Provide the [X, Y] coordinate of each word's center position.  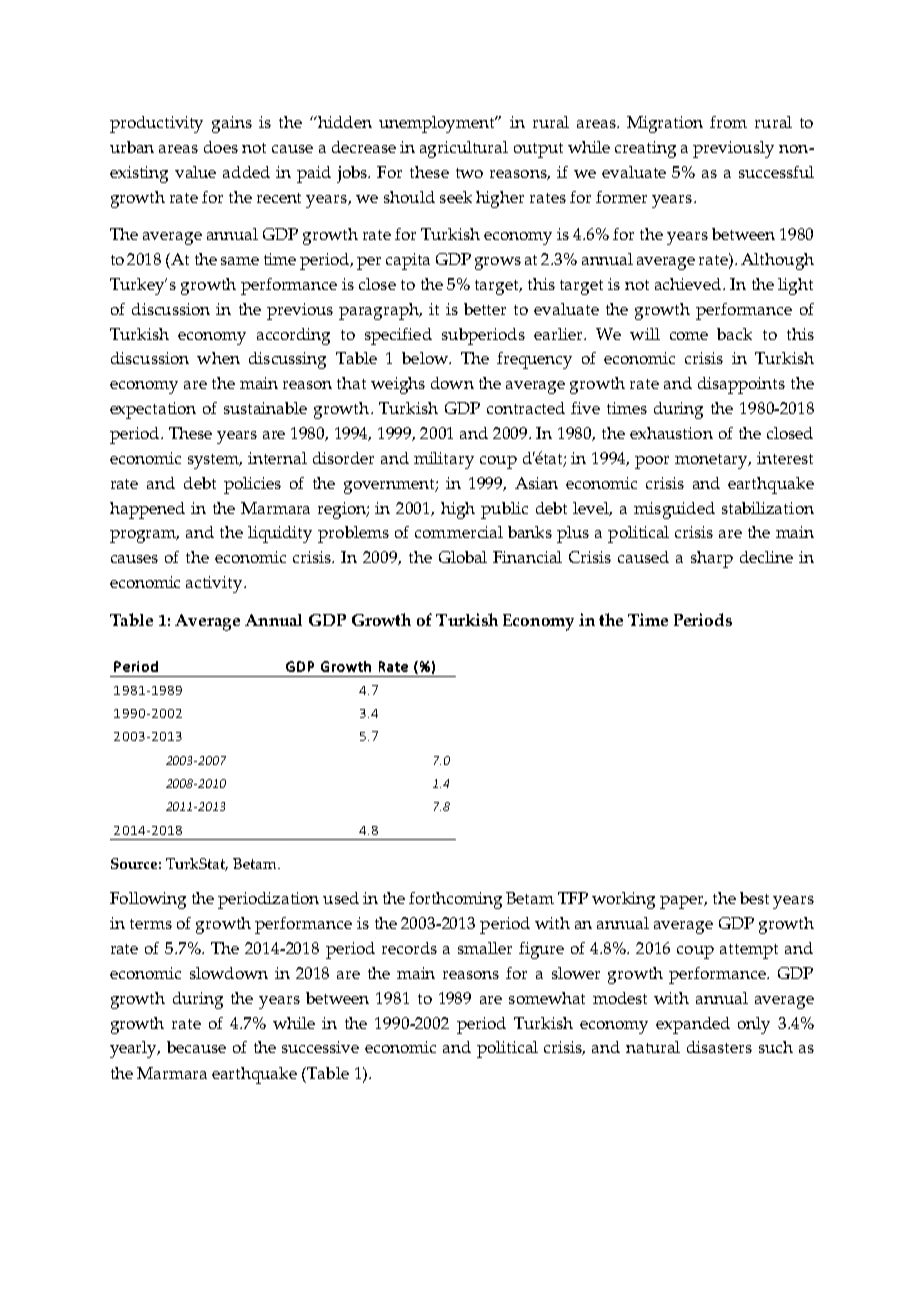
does [221, 147]
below [426, 358]
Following [148, 900]
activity [215, 584]
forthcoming [455, 900]
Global [463, 557]
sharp [712, 559]
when [218, 358]
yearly [135, 1049]
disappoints [741, 385]
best [754, 898]
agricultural [464, 149]
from [728, 122]
